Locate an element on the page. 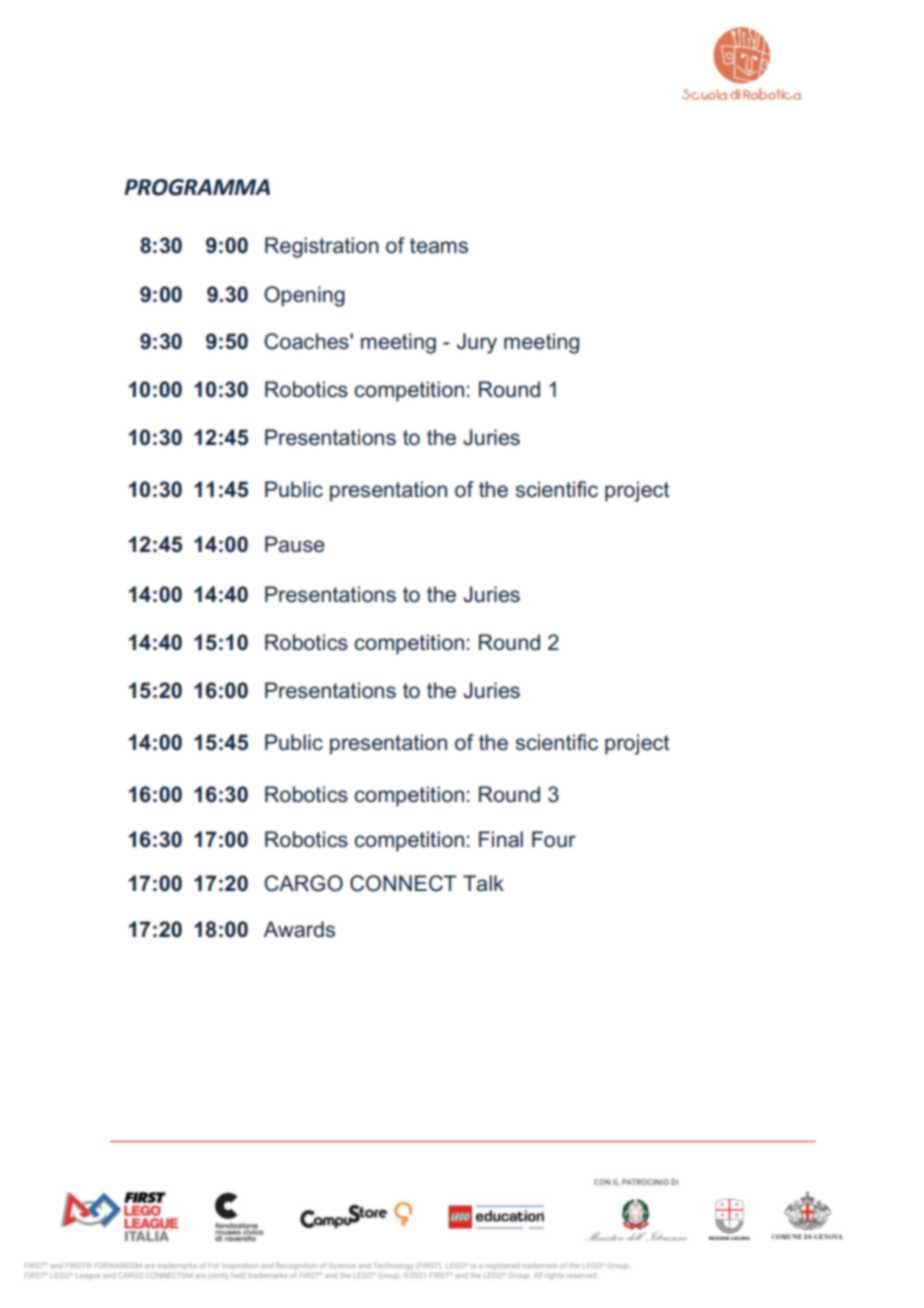 Image resolution: width=924 pixels, height=1308 pixels. Pause is located at coordinates (294, 544).
